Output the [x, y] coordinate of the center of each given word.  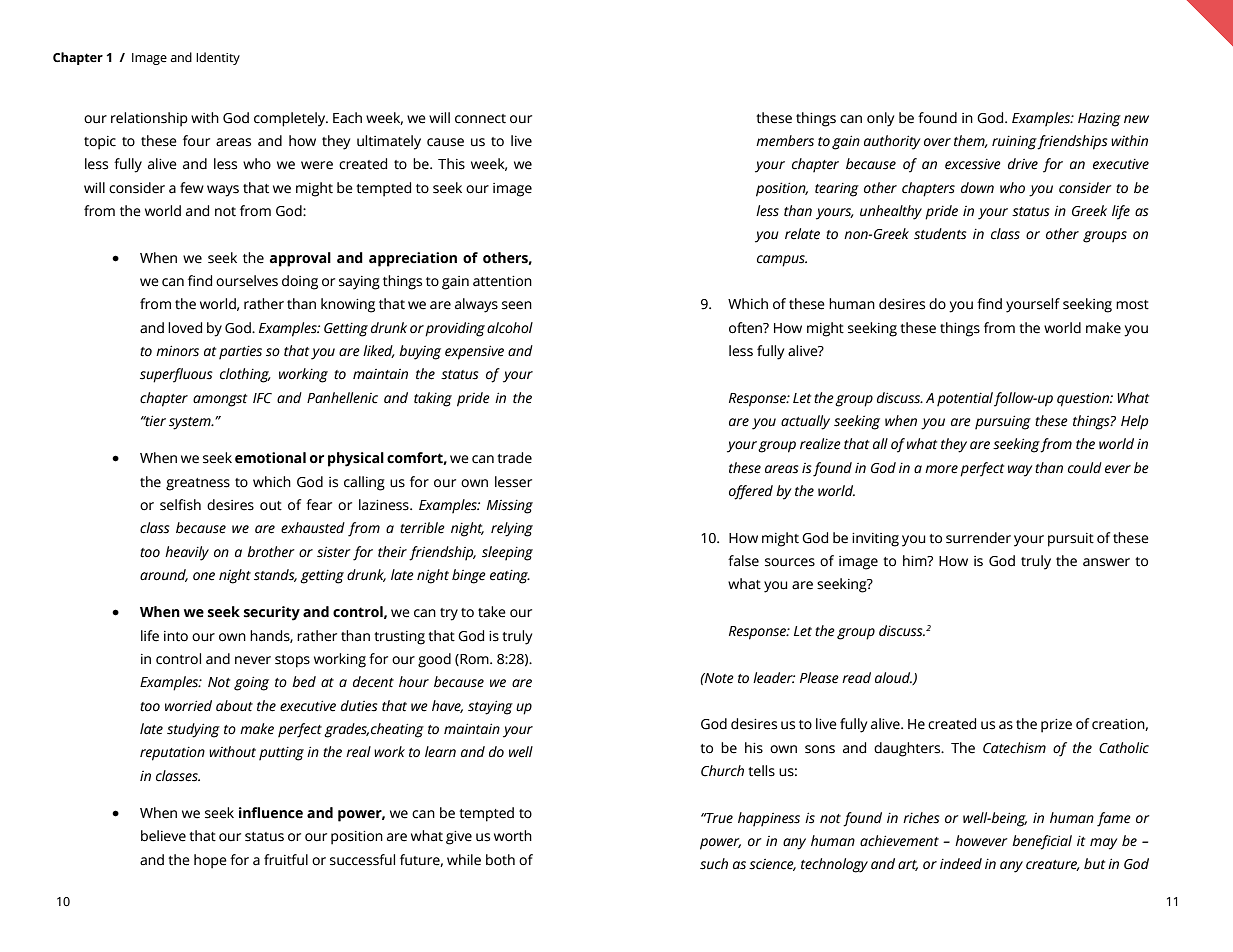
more [941, 469]
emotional [270, 458]
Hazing [1099, 120]
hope [210, 861]
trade [514, 458]
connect [480, 119]
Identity [218, 58]
